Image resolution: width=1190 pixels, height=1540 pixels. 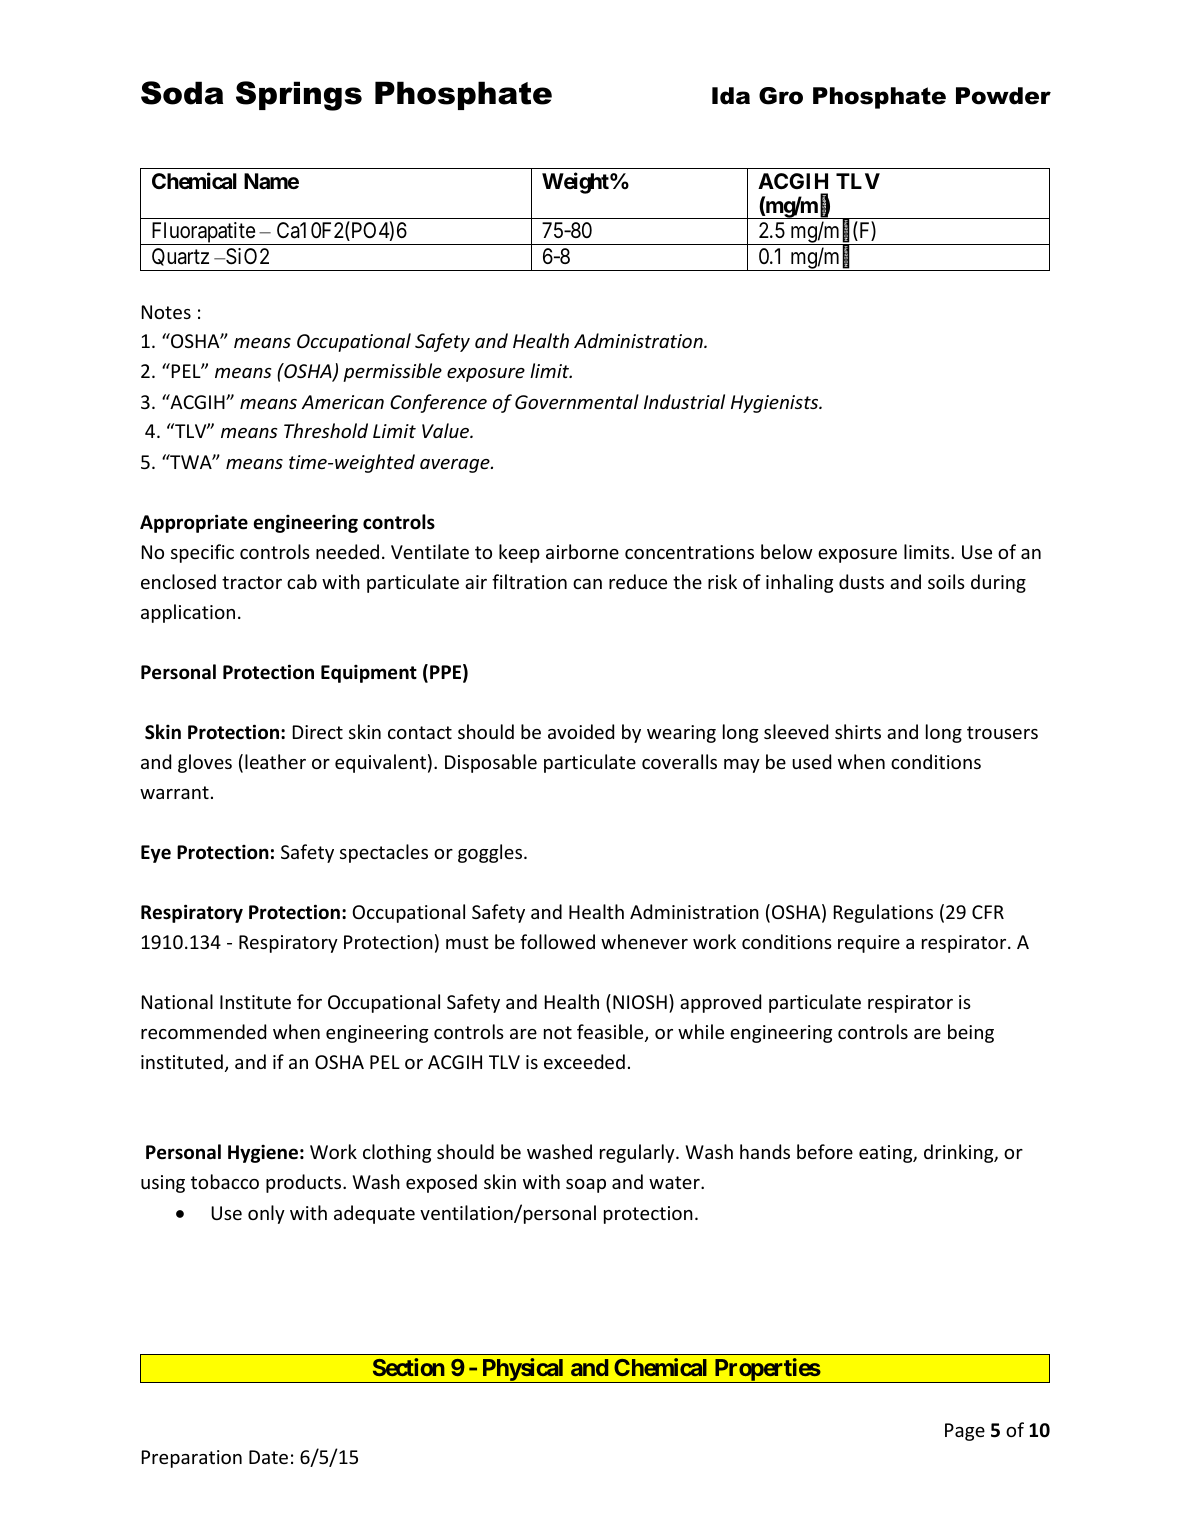 I want to click on require, so click(x=869, y=944).
